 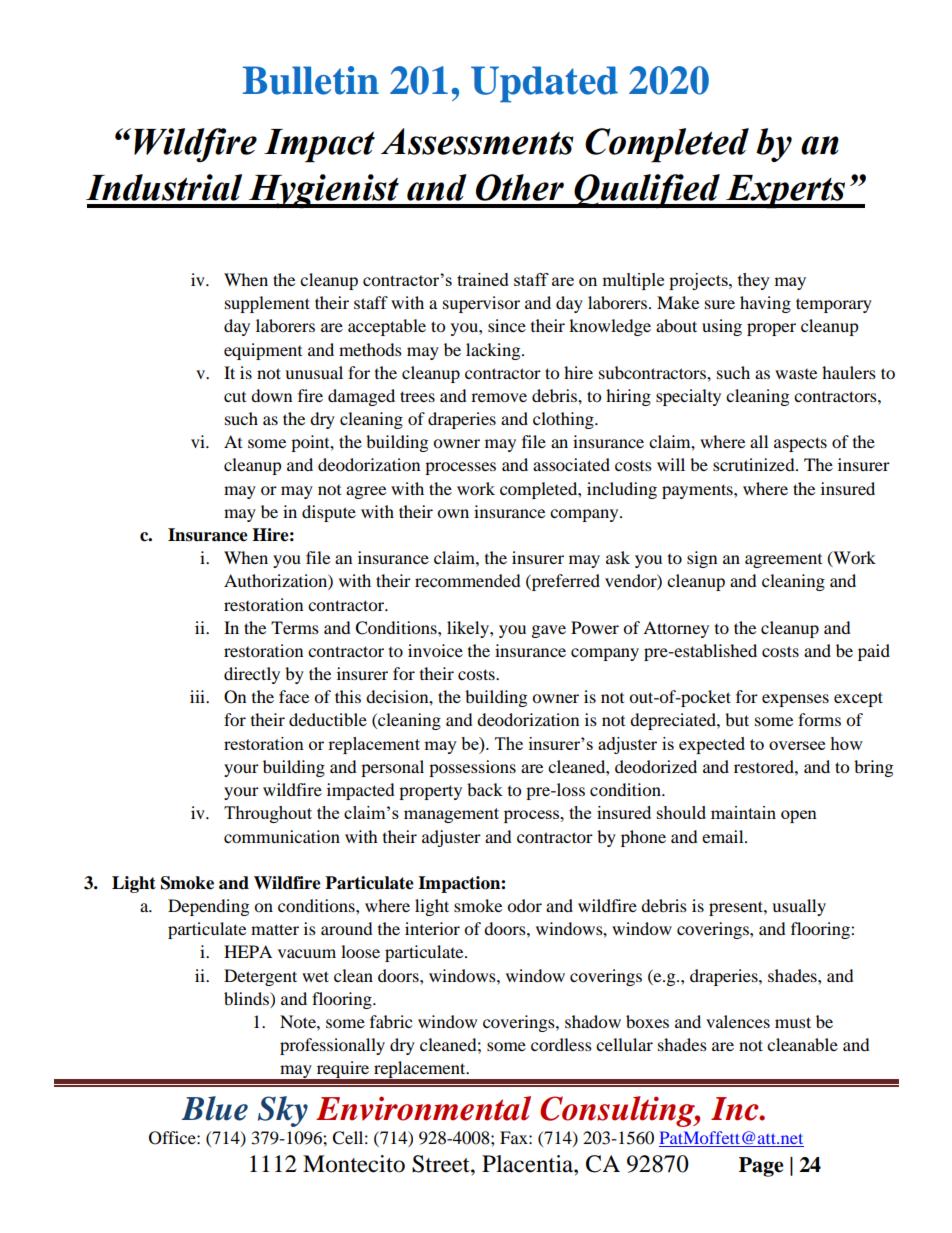 What do you see at coordinates (544, 84) in the screenshot?
I see `Updated` at bounding box center [544, 84].
